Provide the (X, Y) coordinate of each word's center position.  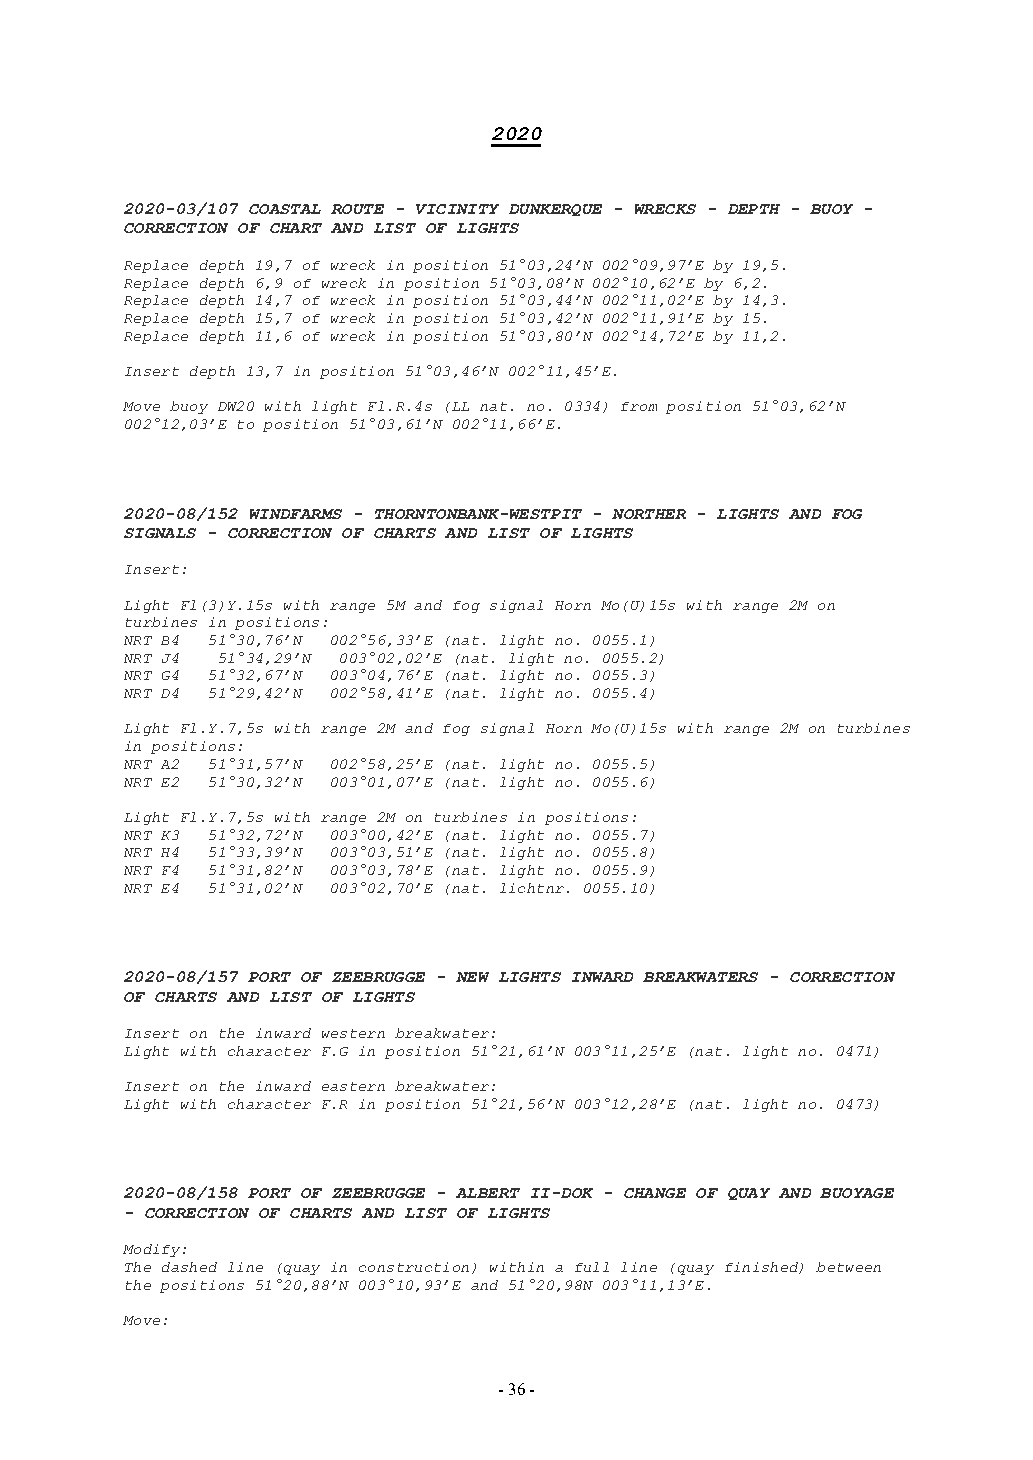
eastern (353, 1086)
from (639, 406)
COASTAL (285, 209)
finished (762, 1268)
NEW (472, 977)
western (353, 1033)
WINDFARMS (296, 514)
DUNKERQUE (555, 210)
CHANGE (655, 1193)
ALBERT (488, 1193)
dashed (189, 1267)
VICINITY (457, 209)
